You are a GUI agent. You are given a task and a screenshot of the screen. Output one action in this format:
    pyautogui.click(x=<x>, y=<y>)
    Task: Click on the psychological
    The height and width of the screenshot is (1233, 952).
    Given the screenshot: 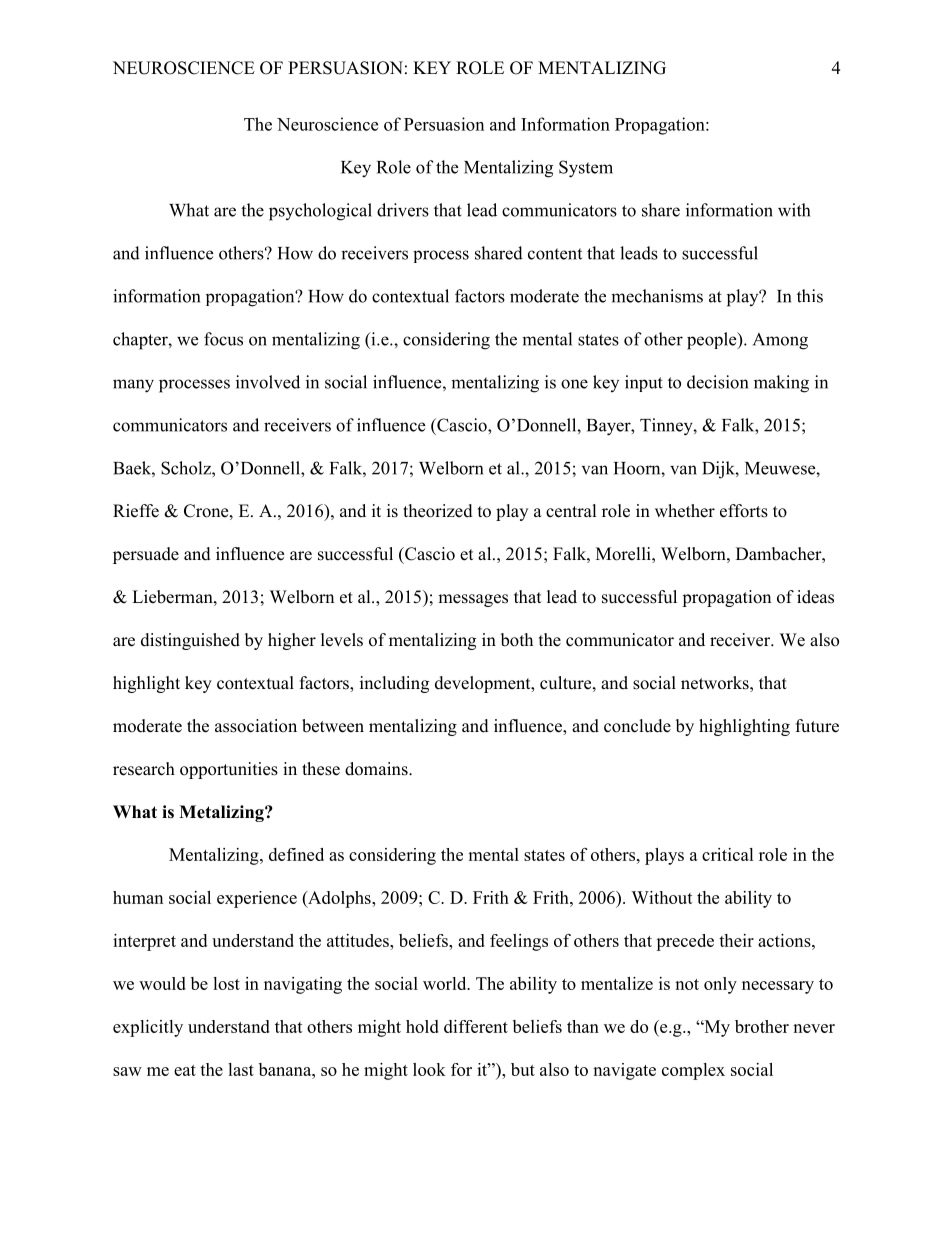 What is the action you would take?
    pyautogui.click(x=320, y=212)
